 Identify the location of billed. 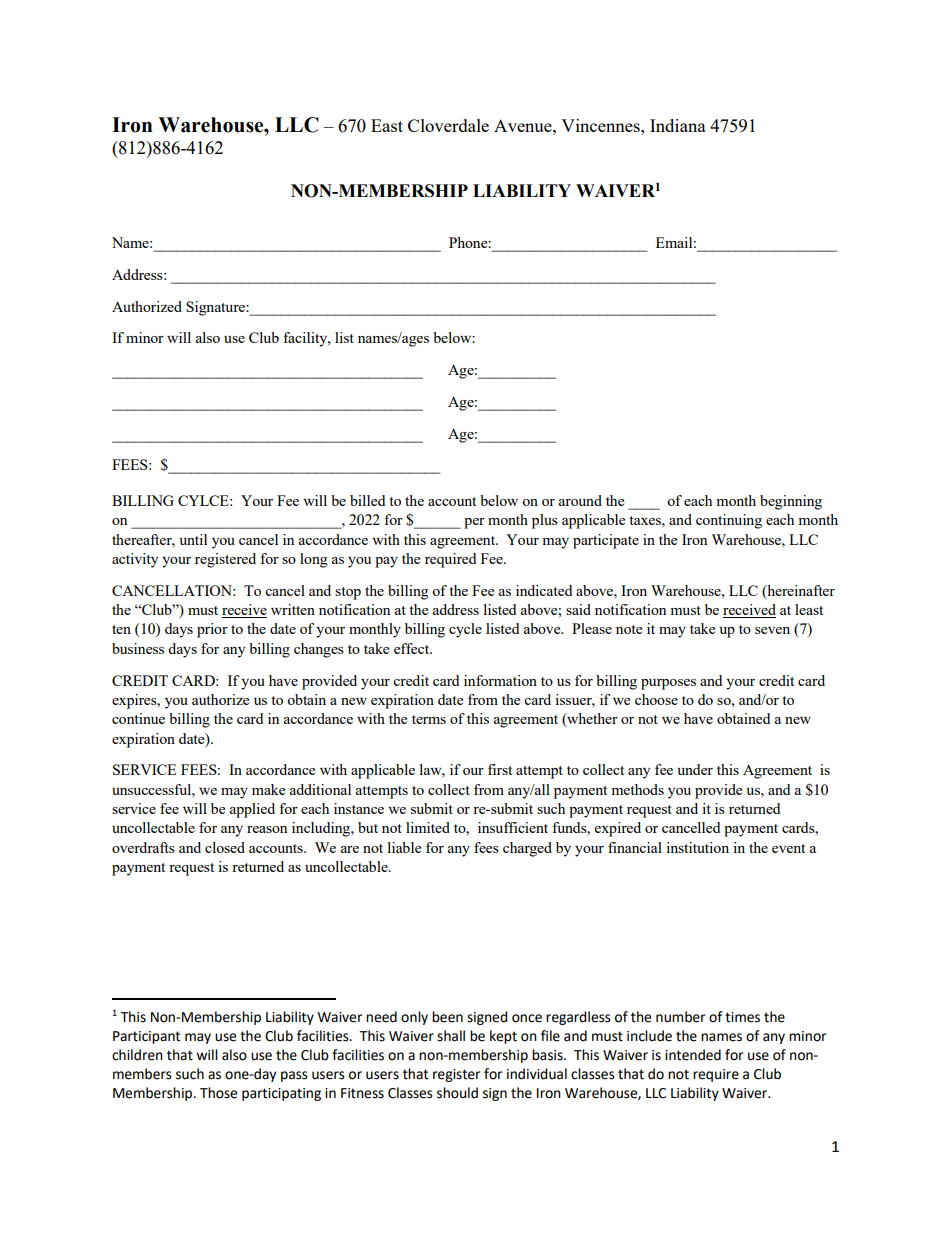
(367, 500).
